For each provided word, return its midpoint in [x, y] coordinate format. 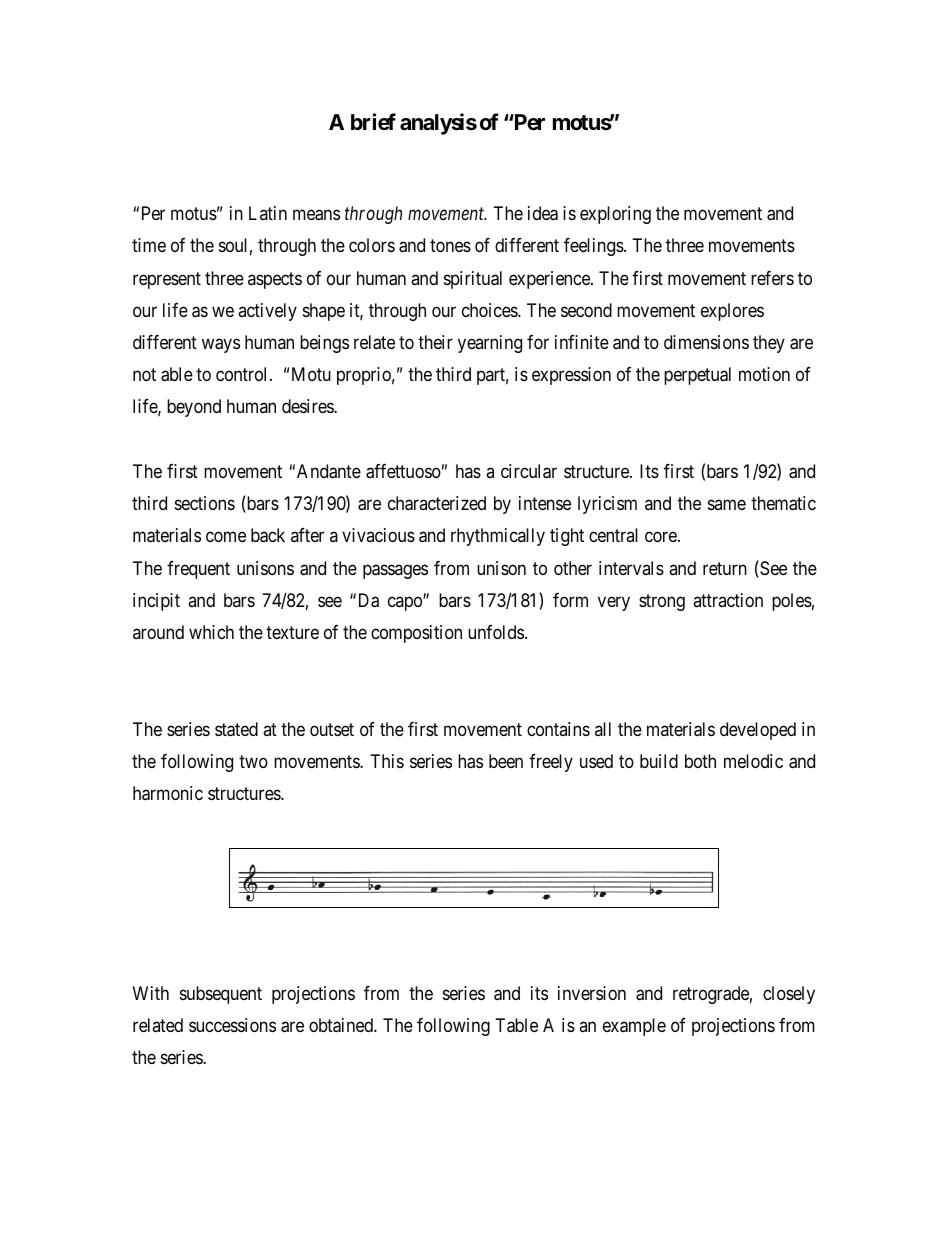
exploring [615, 215]
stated [236, 729]
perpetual [697, 376]
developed [758, 731]
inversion [592, 993]
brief [373, 122]
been [506, 761]
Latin [268, 213]
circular [529, 471]
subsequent [221, 995]
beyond [194, 408]
